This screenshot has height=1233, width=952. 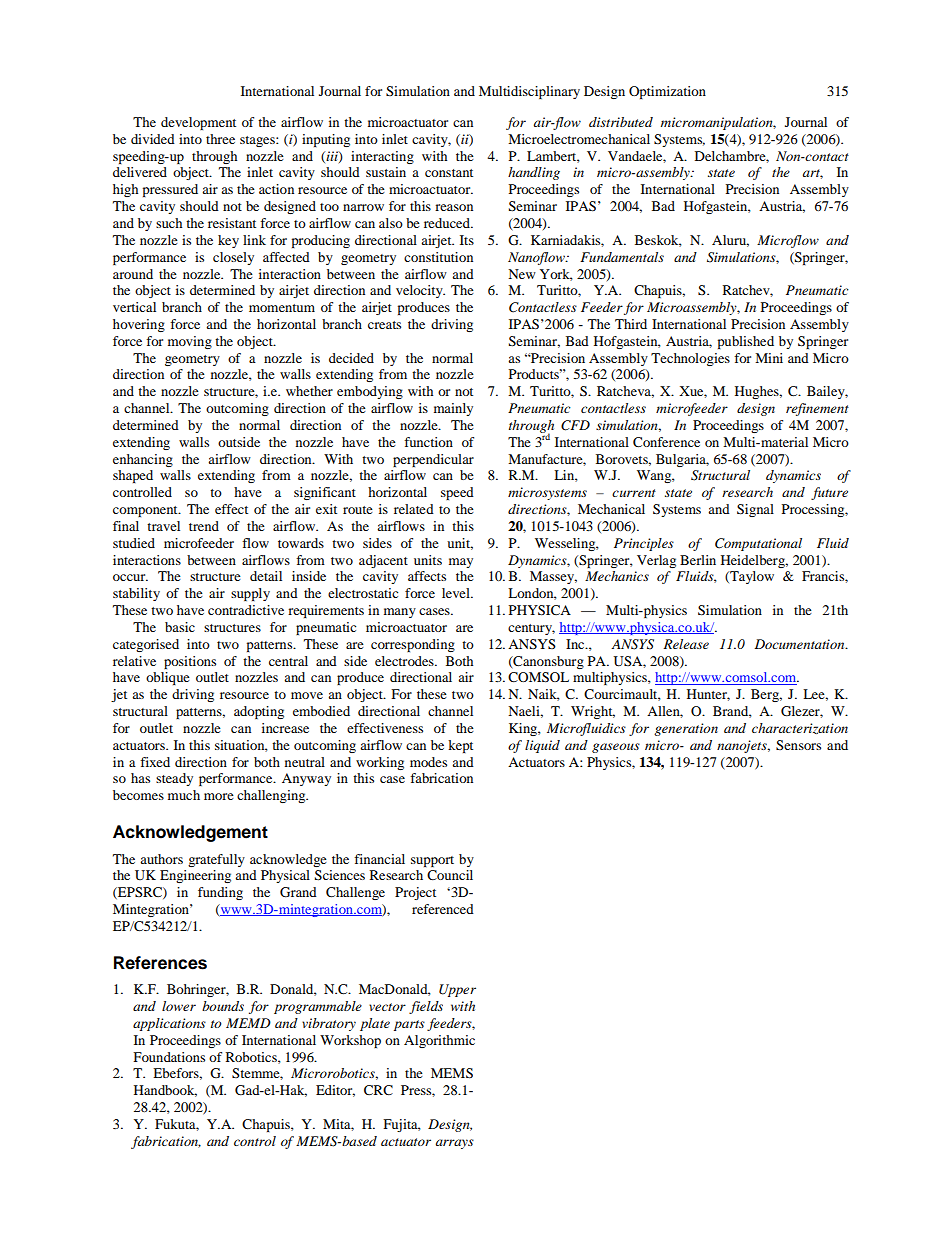 I want to click on moving, so click(x=190, y=342).
